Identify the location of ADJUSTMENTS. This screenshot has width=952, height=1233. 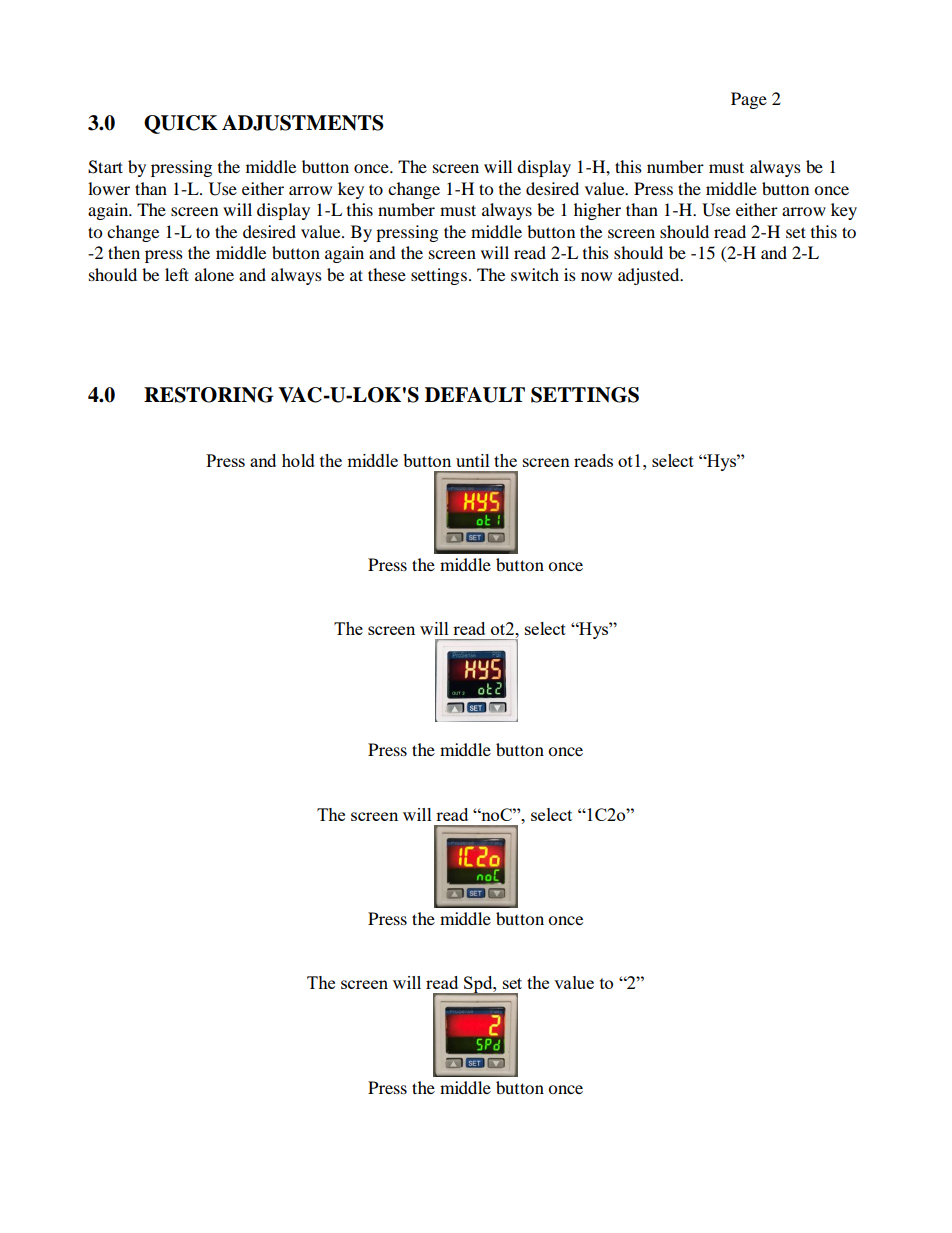
(302, 123).
